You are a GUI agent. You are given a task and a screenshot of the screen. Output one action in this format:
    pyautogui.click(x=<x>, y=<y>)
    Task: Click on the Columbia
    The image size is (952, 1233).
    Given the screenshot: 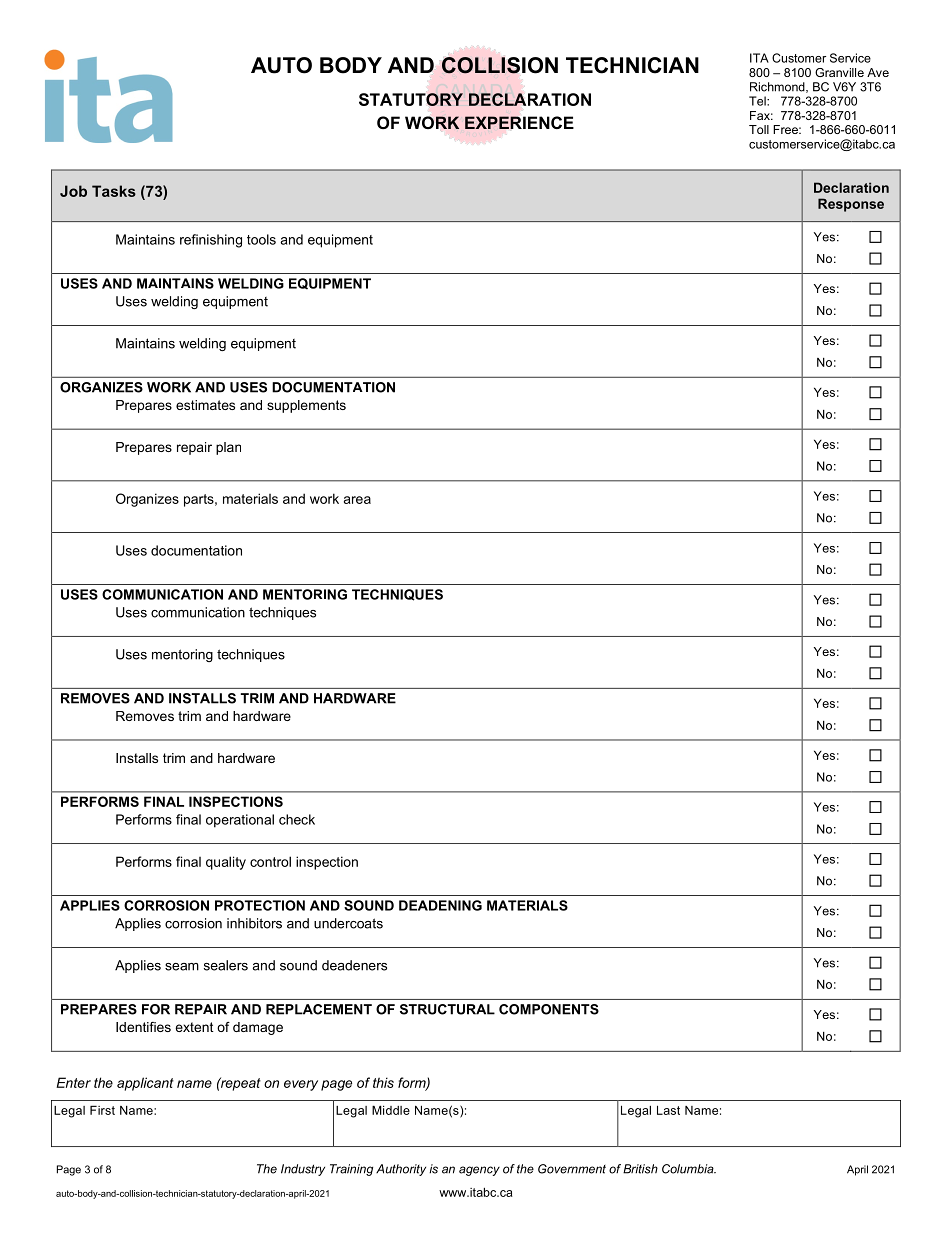 What is the action you would take?
    pyautogui.click(x=689, y=1169)
